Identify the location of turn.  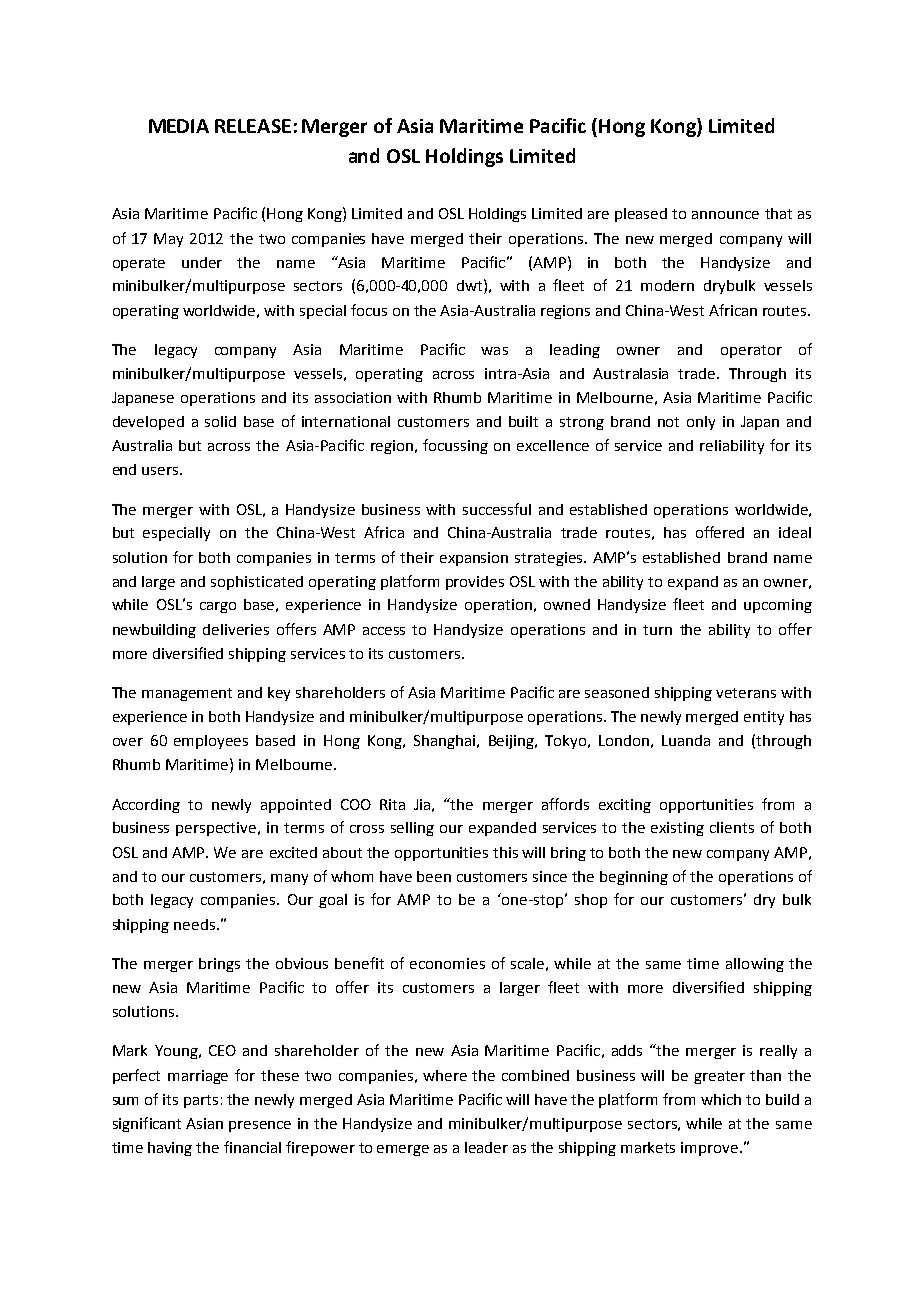
(657, 630).
